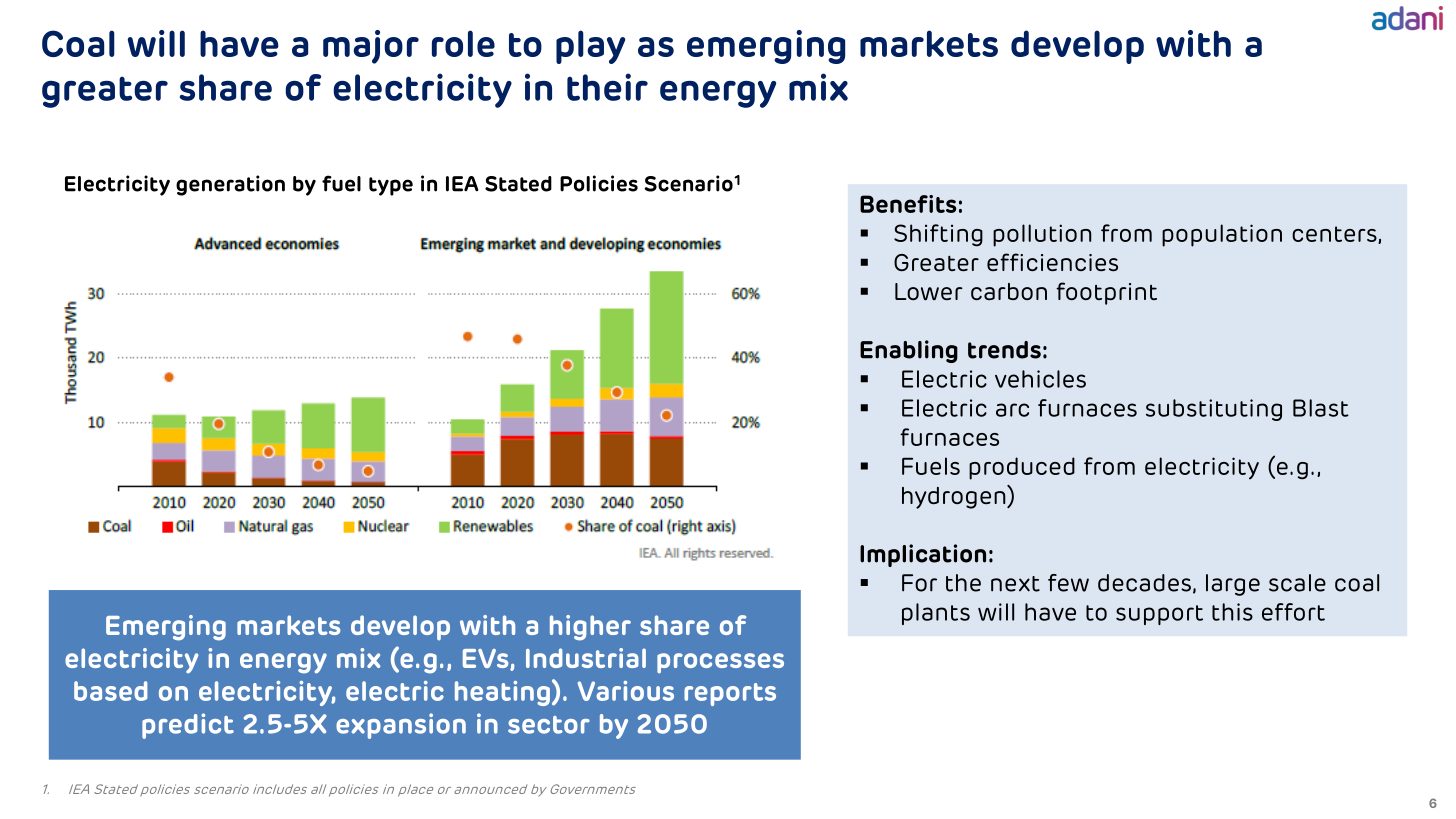 This document has height=819, width=1456. Describe the element at coordinates (1222, 235) in the document. I see `population` at that location.
